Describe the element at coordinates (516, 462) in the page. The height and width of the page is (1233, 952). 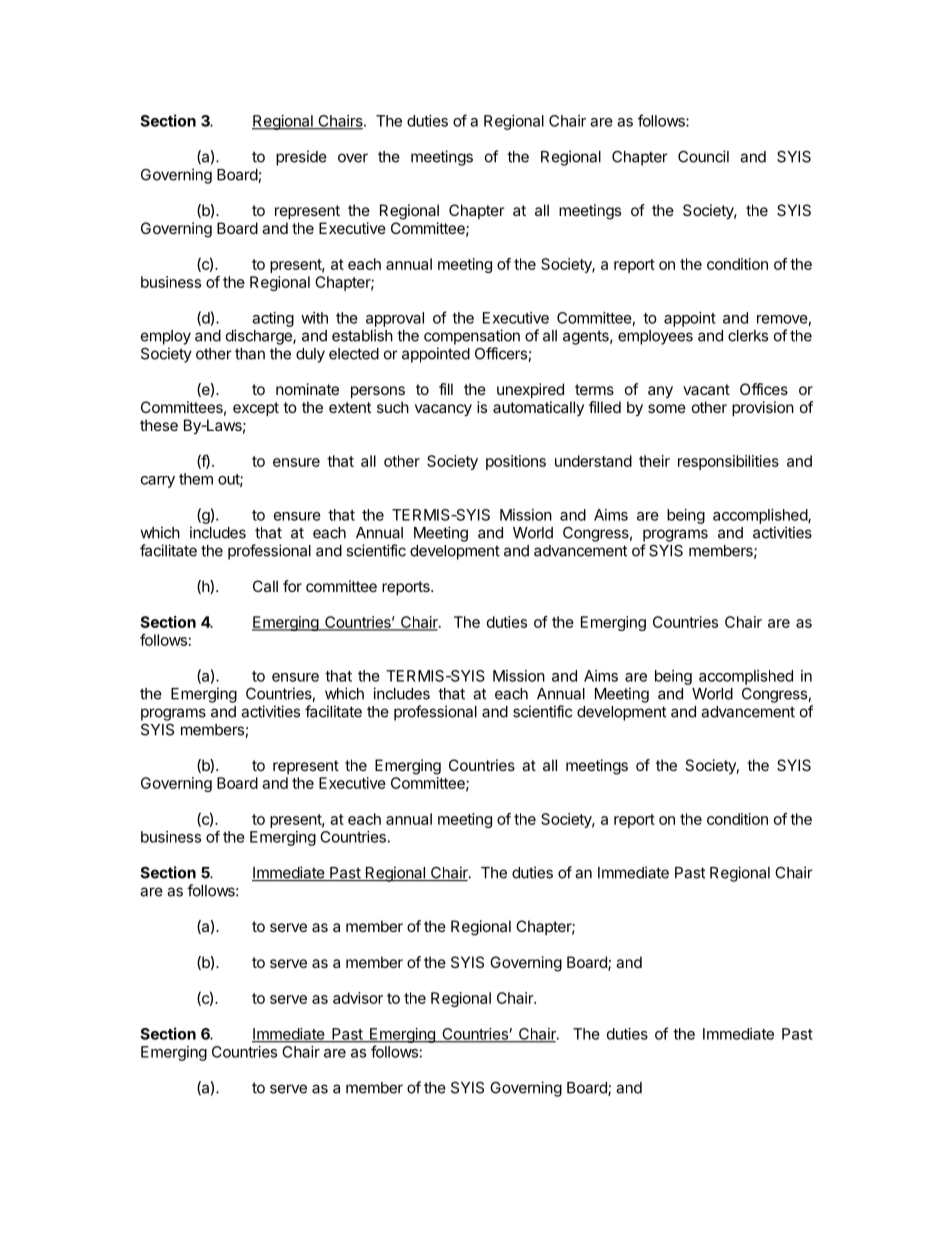
I see `positions` at that location.
